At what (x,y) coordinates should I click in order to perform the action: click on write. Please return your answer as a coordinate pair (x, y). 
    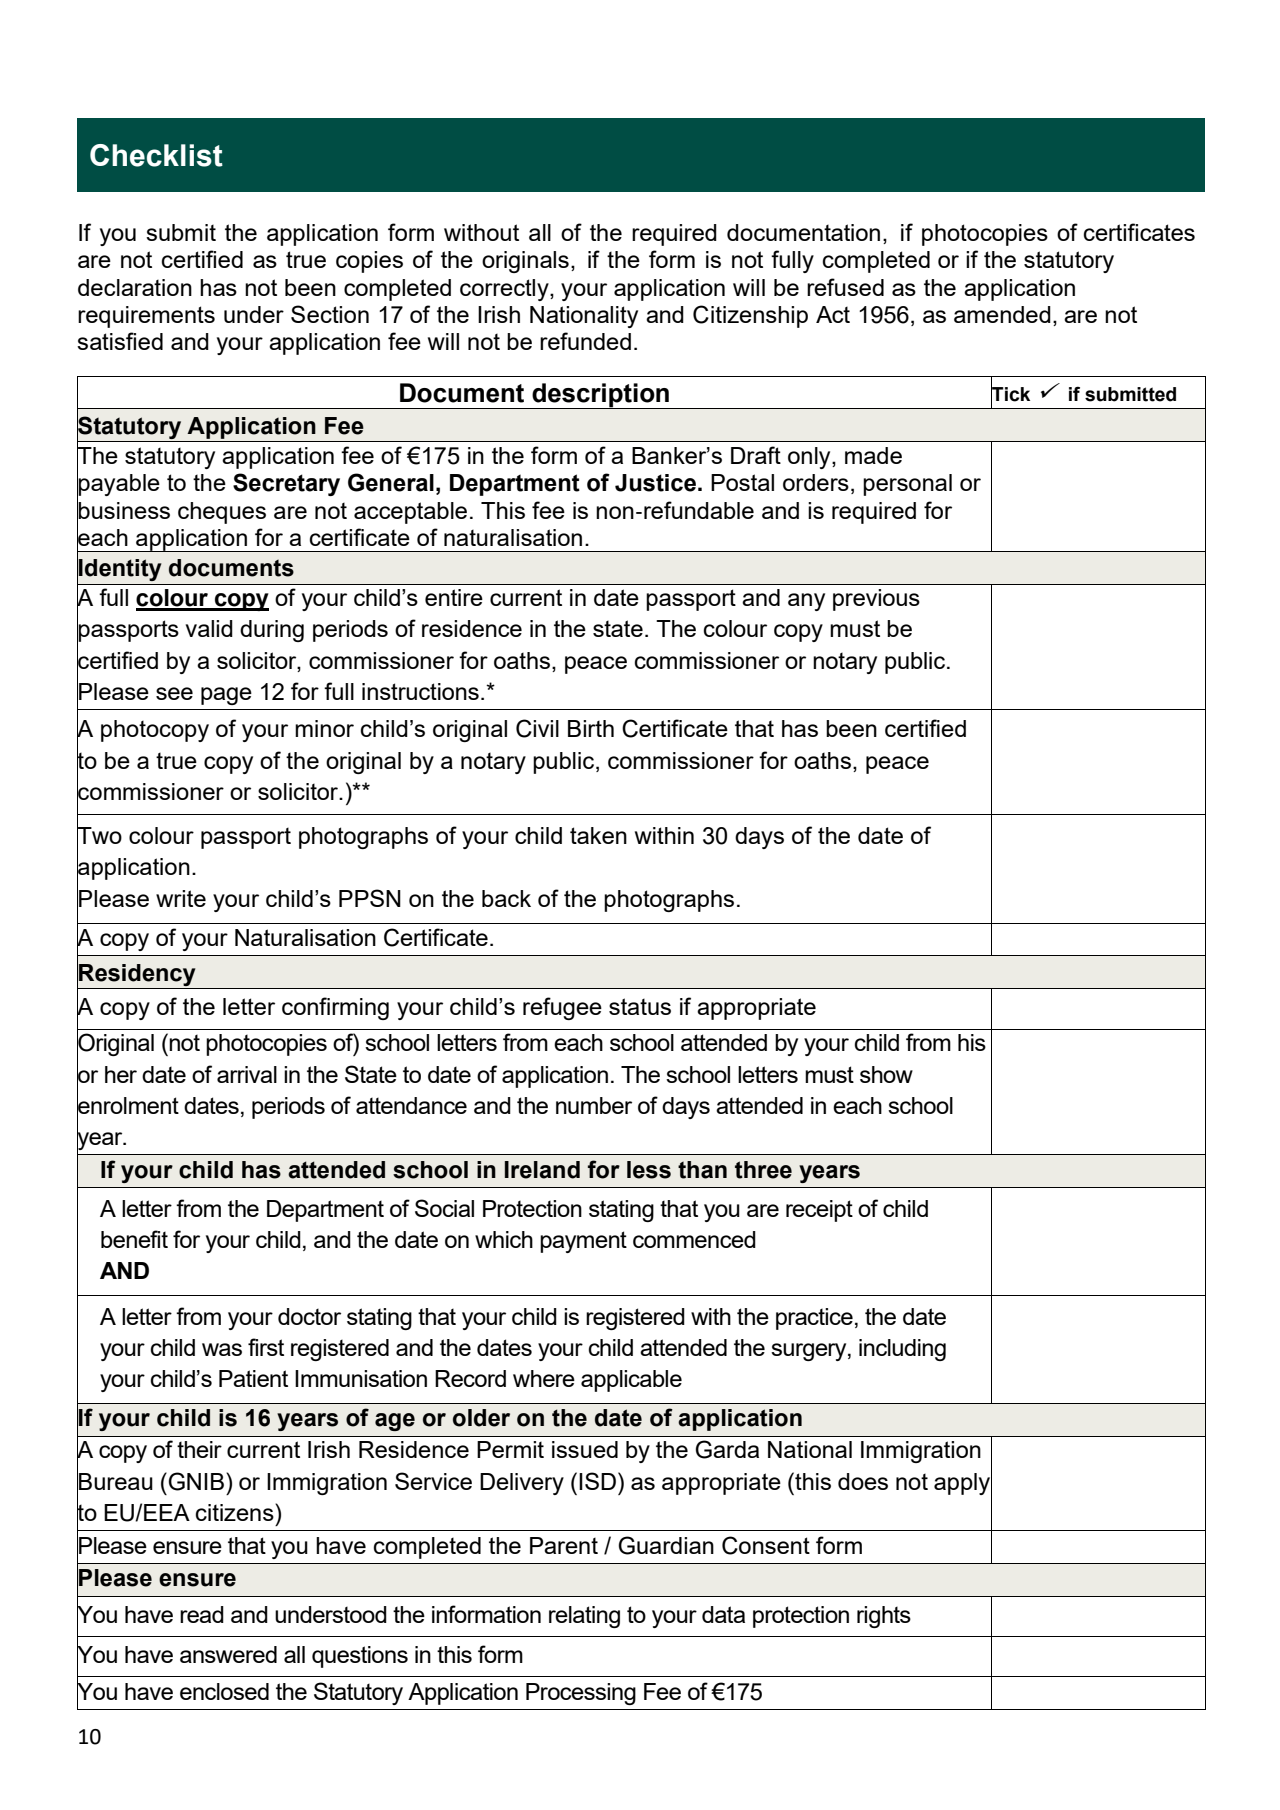
    Looking at the image, I should click on (181, 898).
